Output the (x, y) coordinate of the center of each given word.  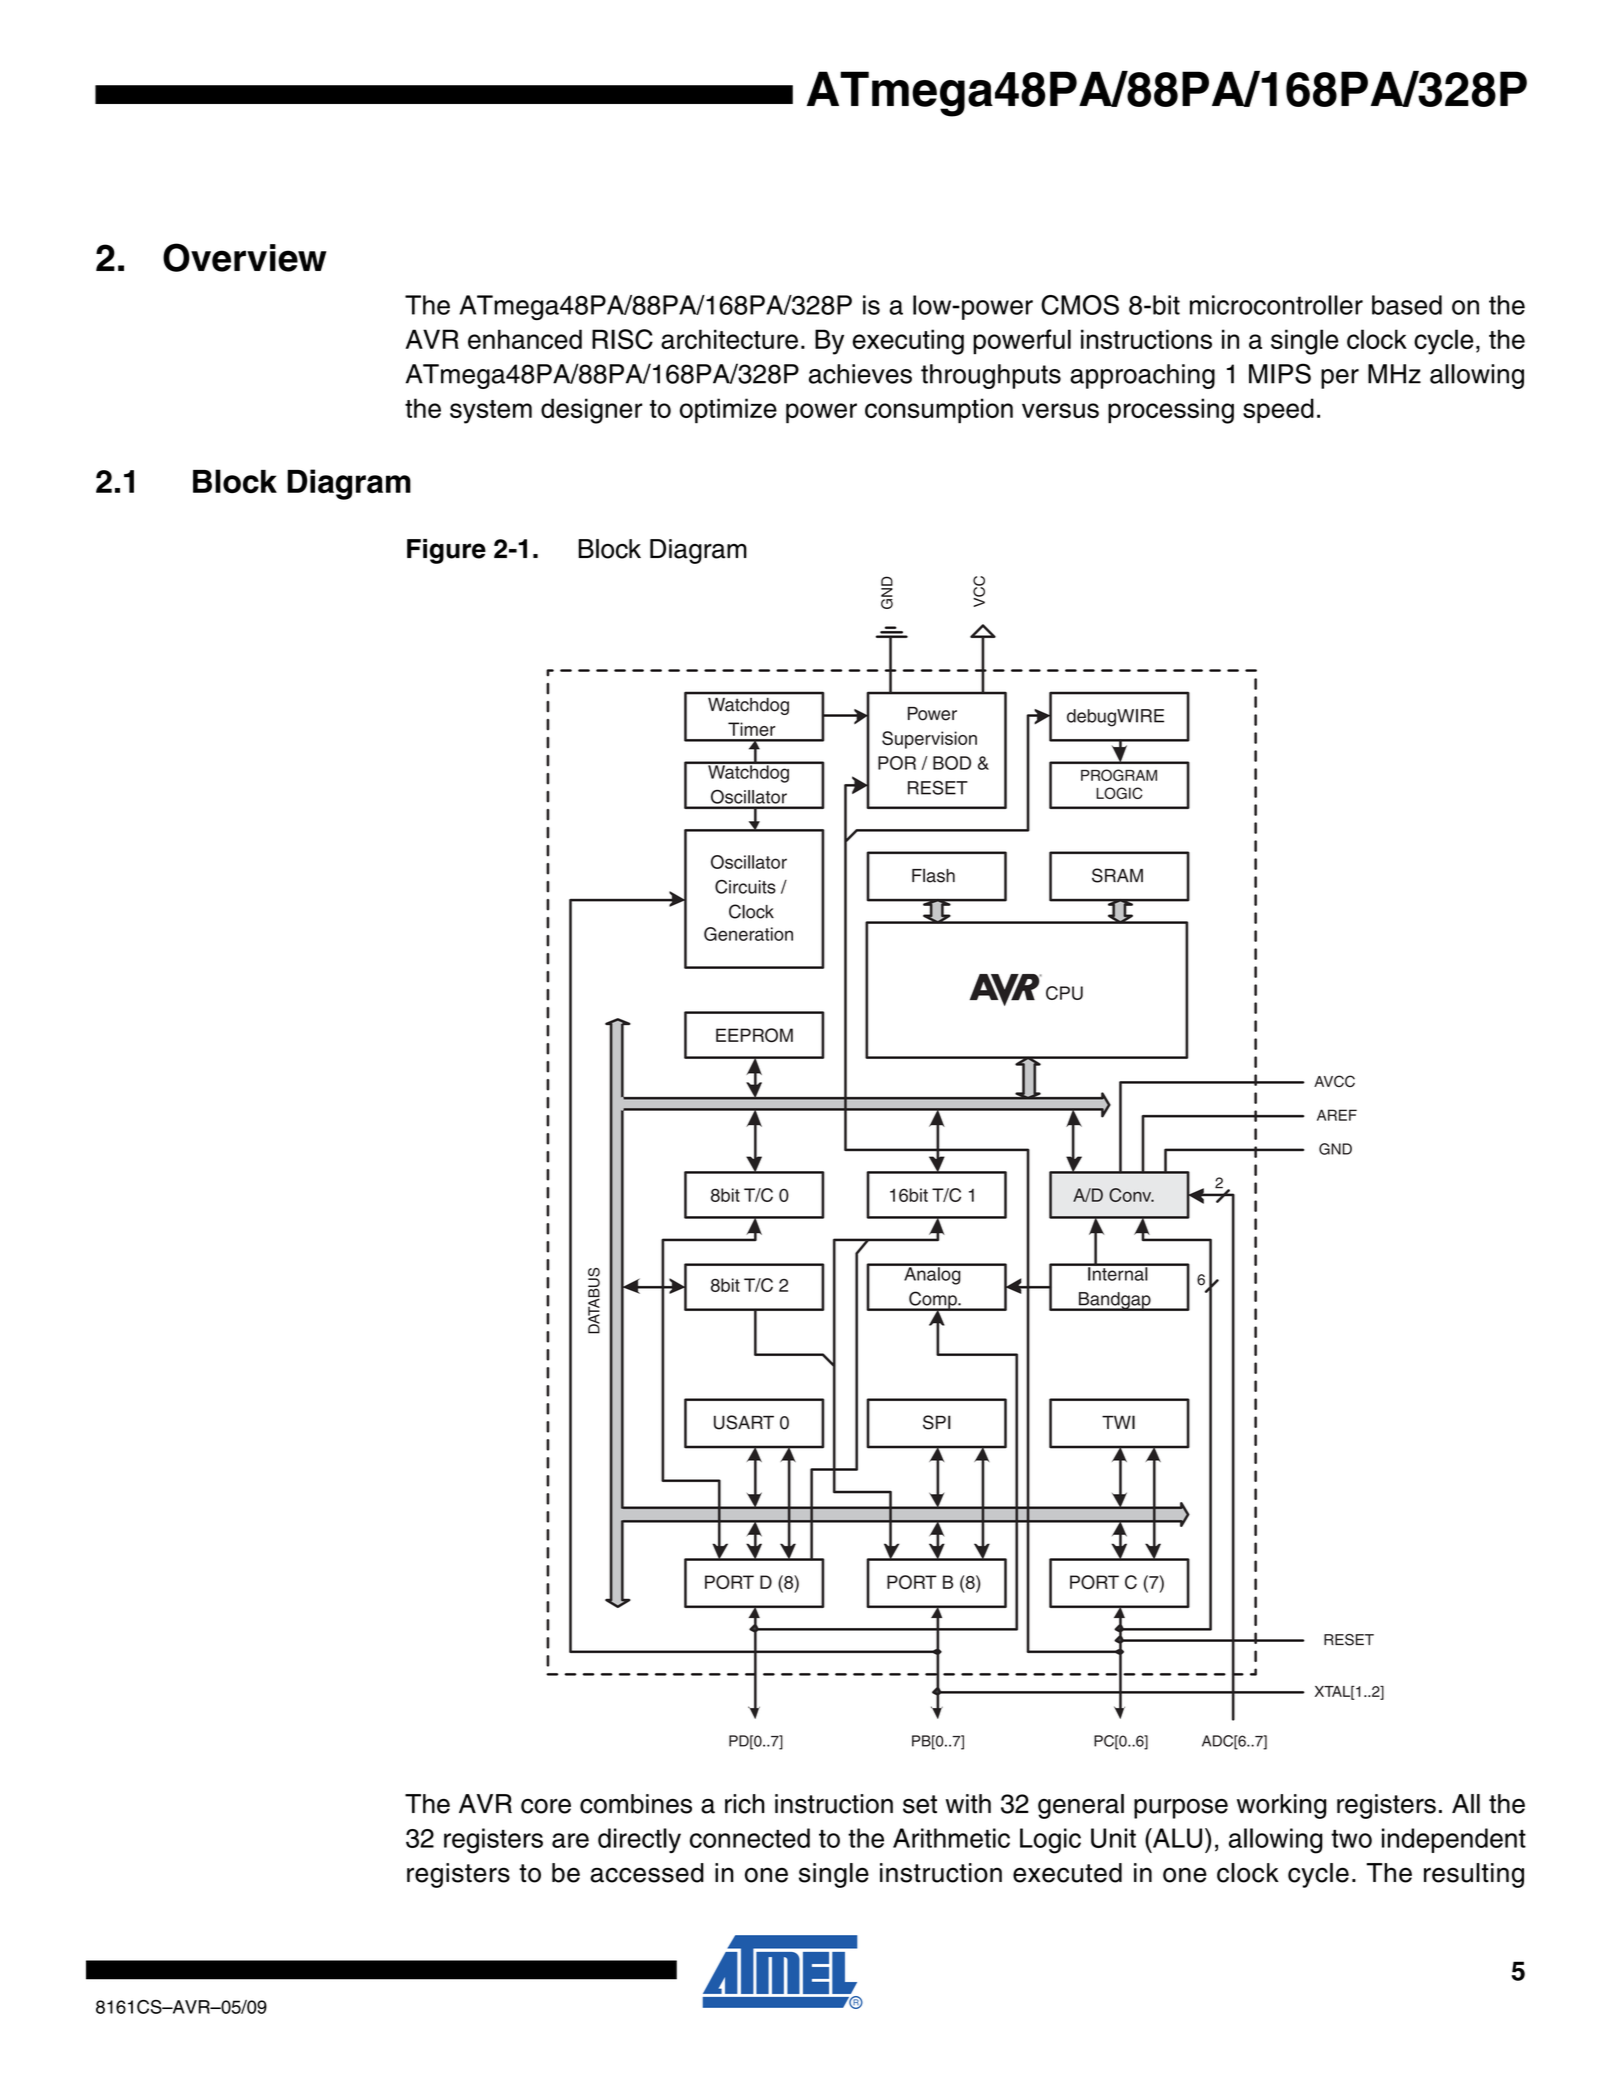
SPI (937, 1422)
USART (744, 1422)
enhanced (525, 339)
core (546, 1806)
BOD (952, 763)
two (1351, 1839)
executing (908, 342)
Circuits (745, 887)
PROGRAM (1119, 775)
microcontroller (1276, 305)
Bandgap (1114, 1301)
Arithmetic (951, 1838)
